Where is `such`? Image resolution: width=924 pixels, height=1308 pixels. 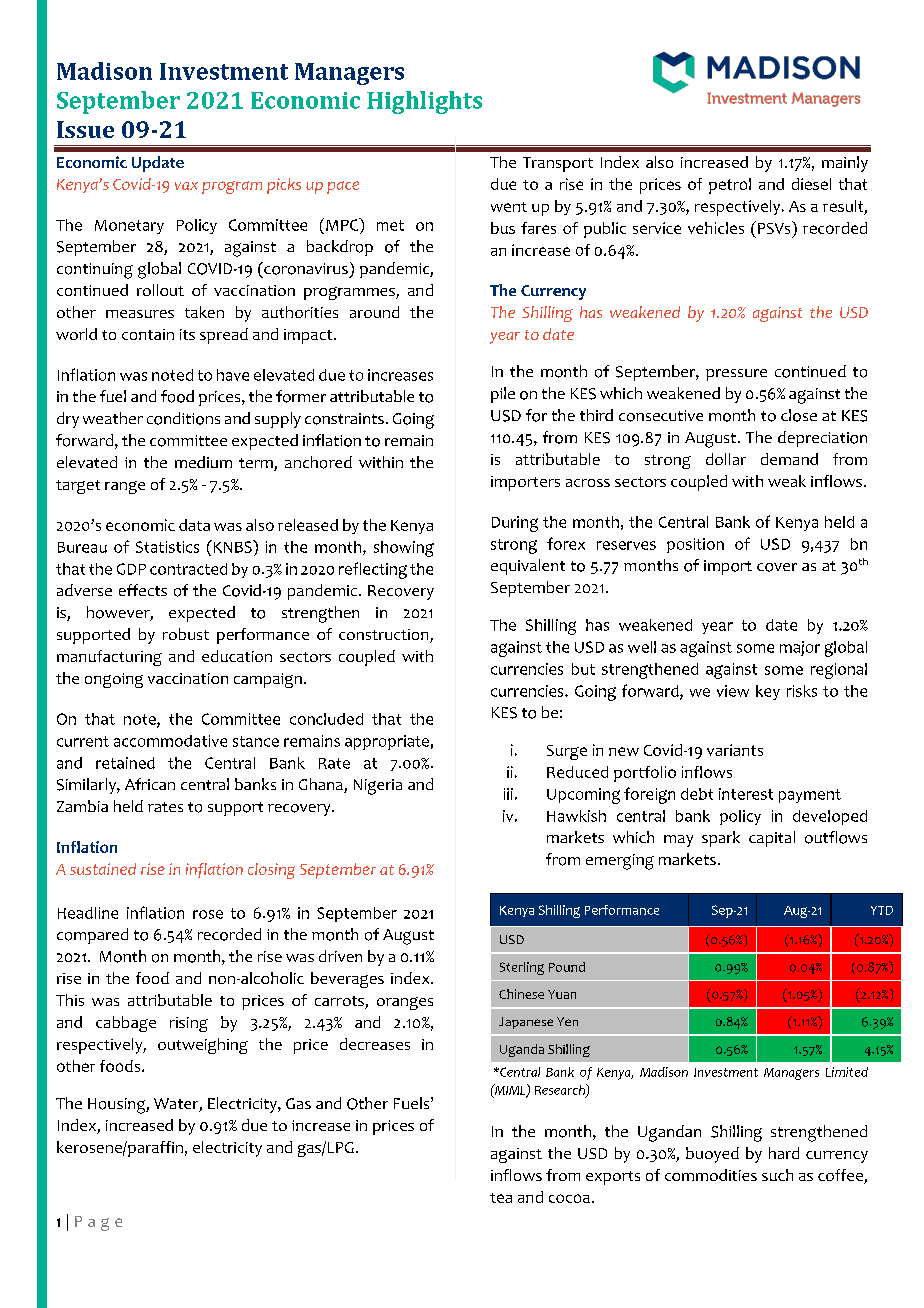
such is located at coordinates (777, 1175).
